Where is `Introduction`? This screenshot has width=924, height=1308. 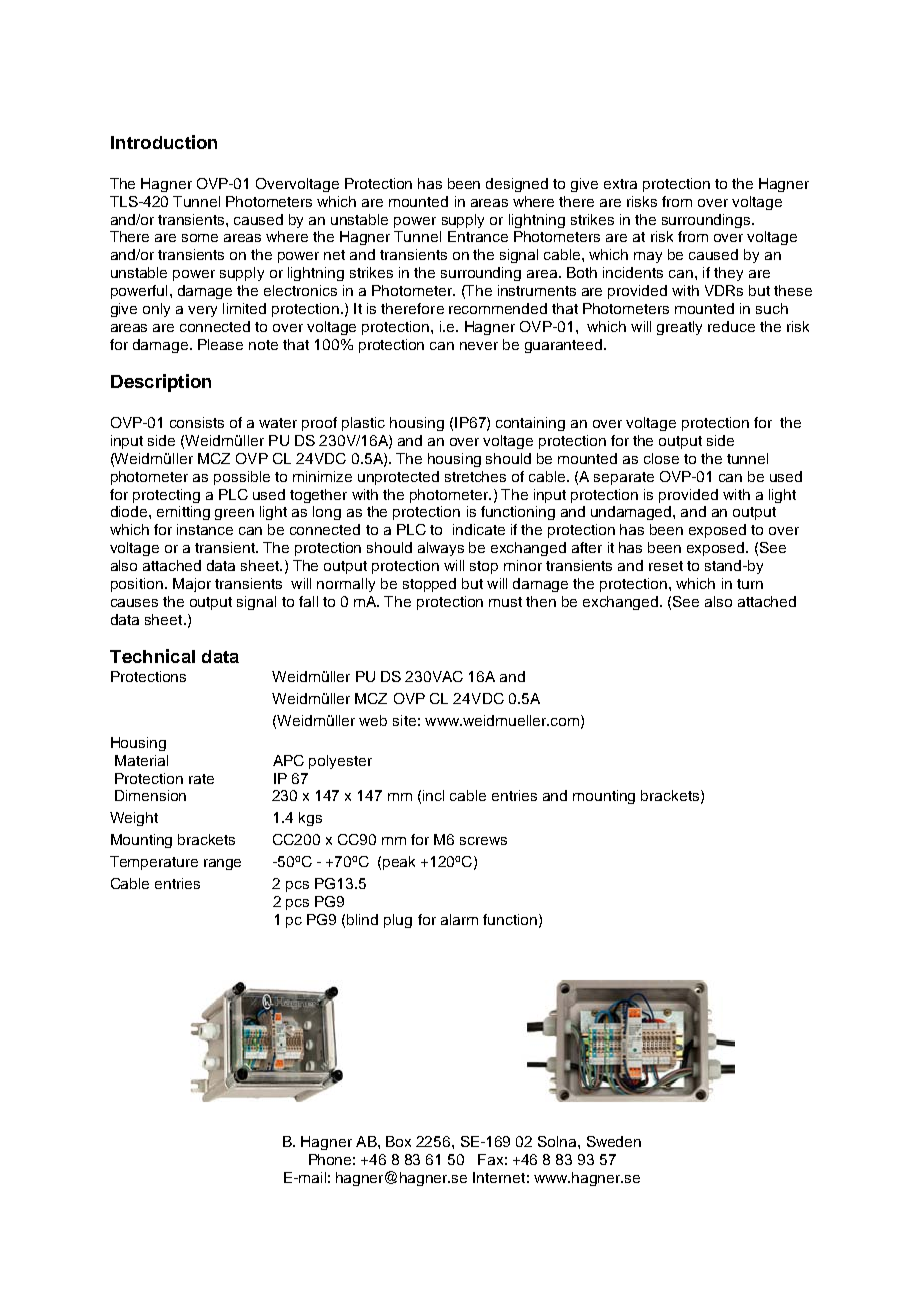
Introduction is located at coordinates (164, 142).
